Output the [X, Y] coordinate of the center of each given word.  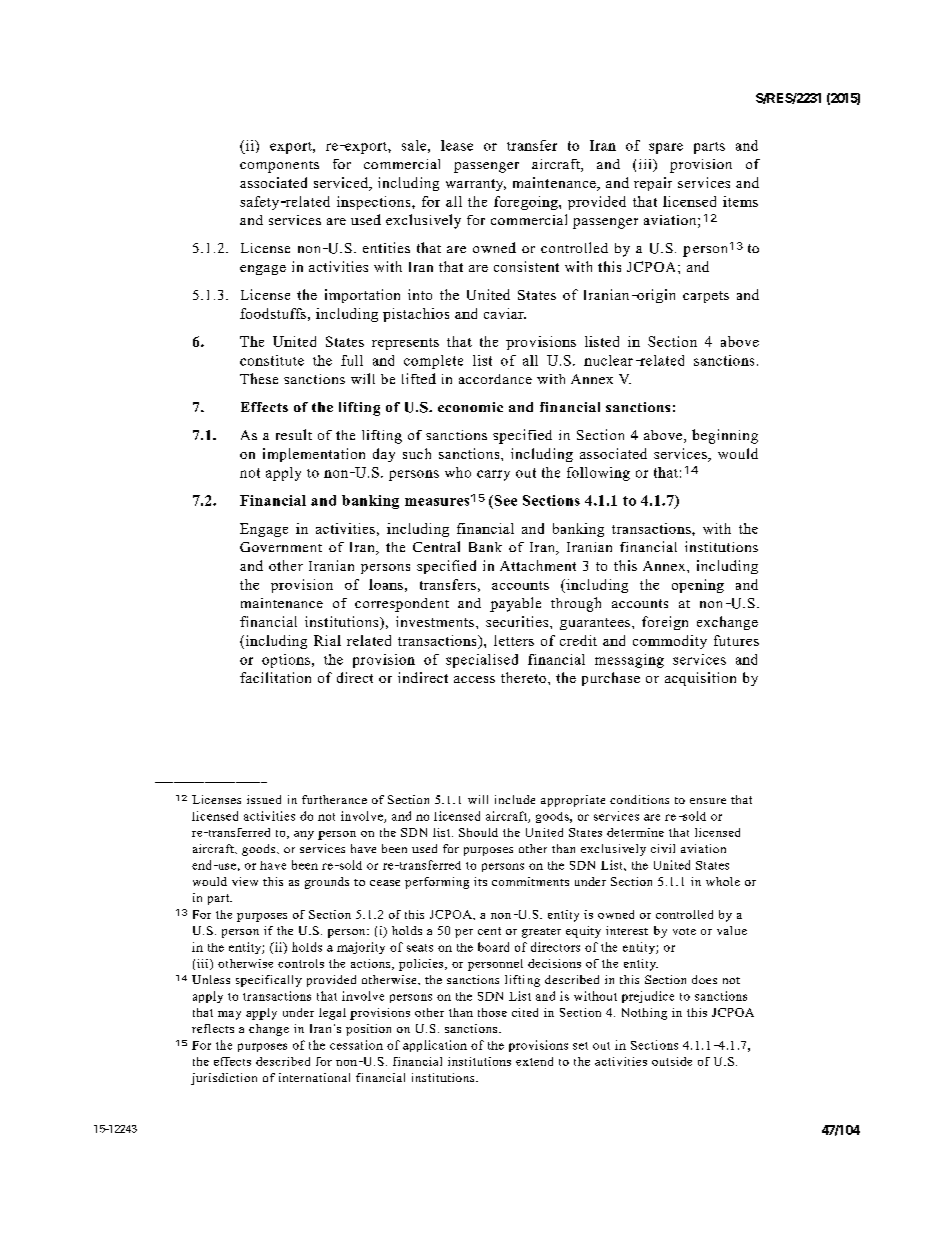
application [435, 1046]
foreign [665, 623]
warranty [476, 185]
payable [515, 604]
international [314, 1077]
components [279, 167]
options [286, 661]
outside [672, 1061]
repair [653, 184]
